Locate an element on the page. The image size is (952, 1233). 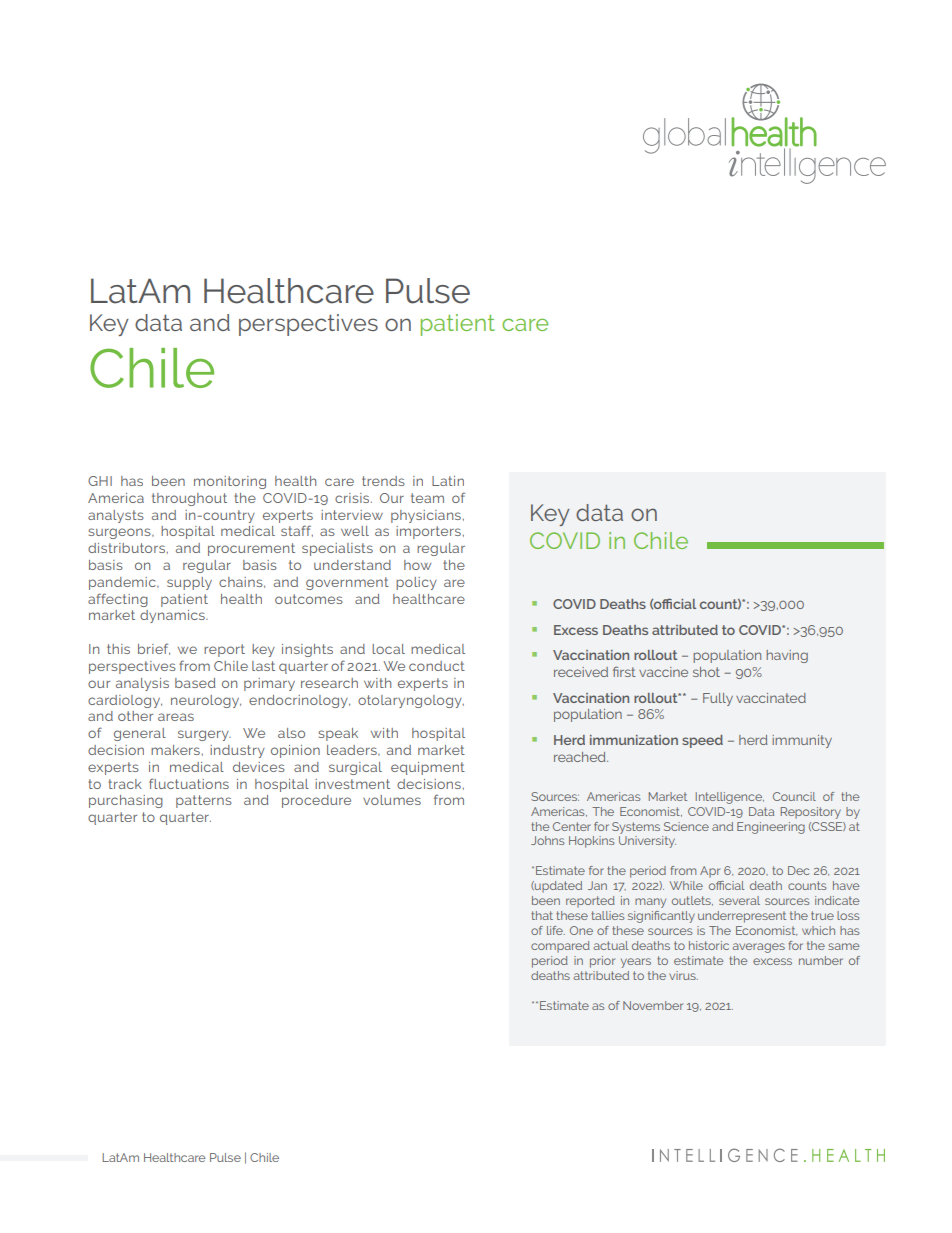
prior is located at coordinates (602, 962).
